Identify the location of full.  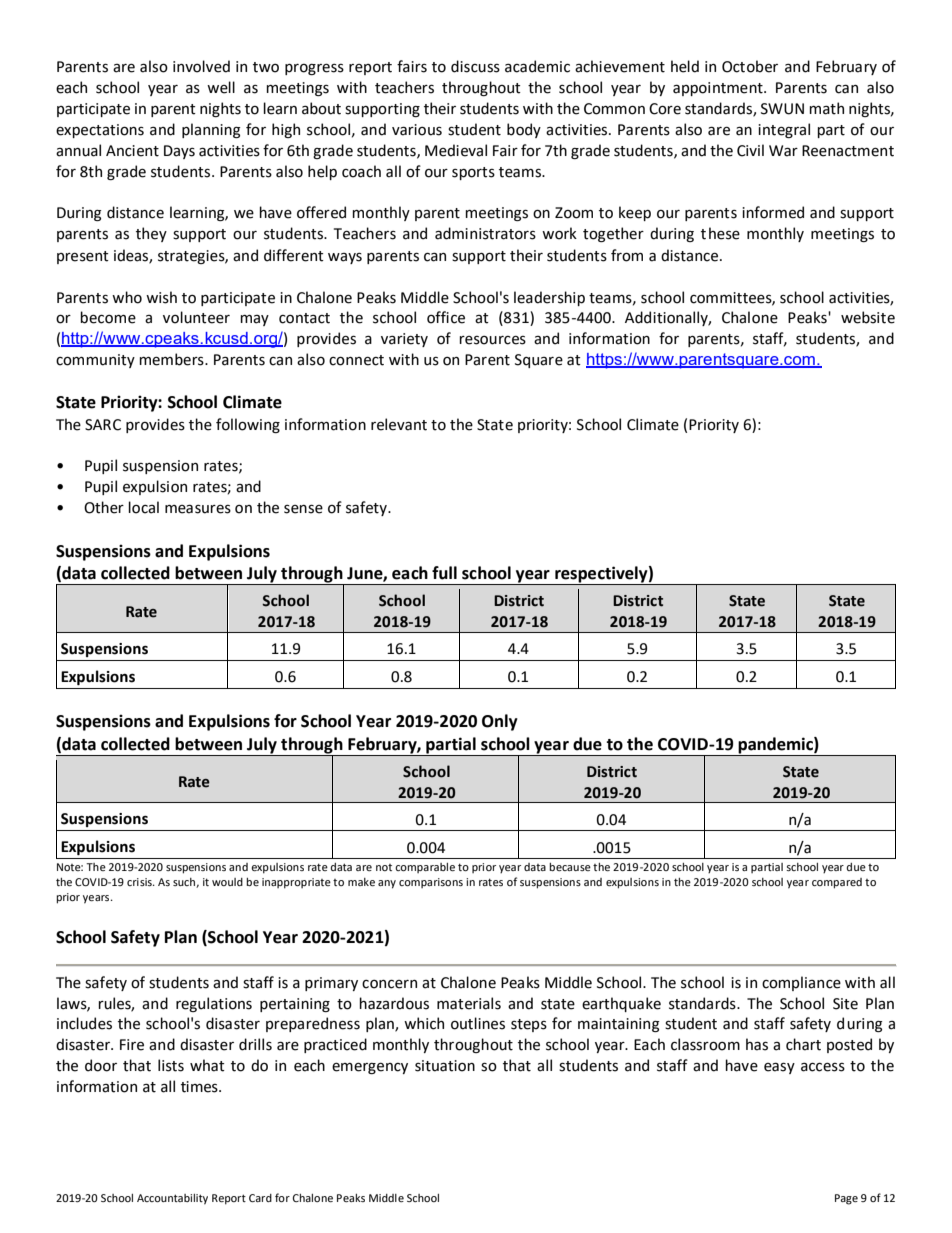
(444, 573).
